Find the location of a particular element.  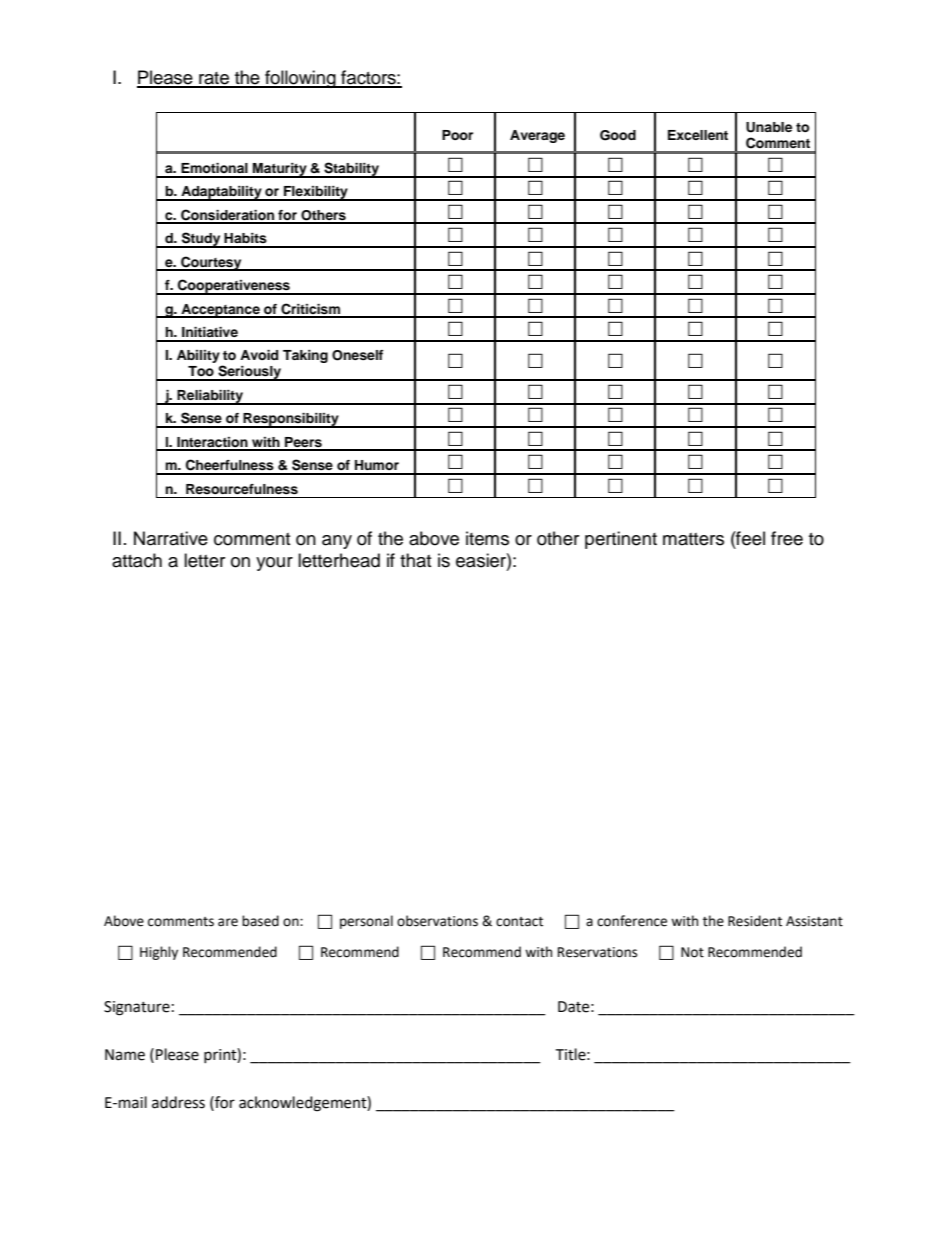

Unable is located at coordinates (769, 127).
